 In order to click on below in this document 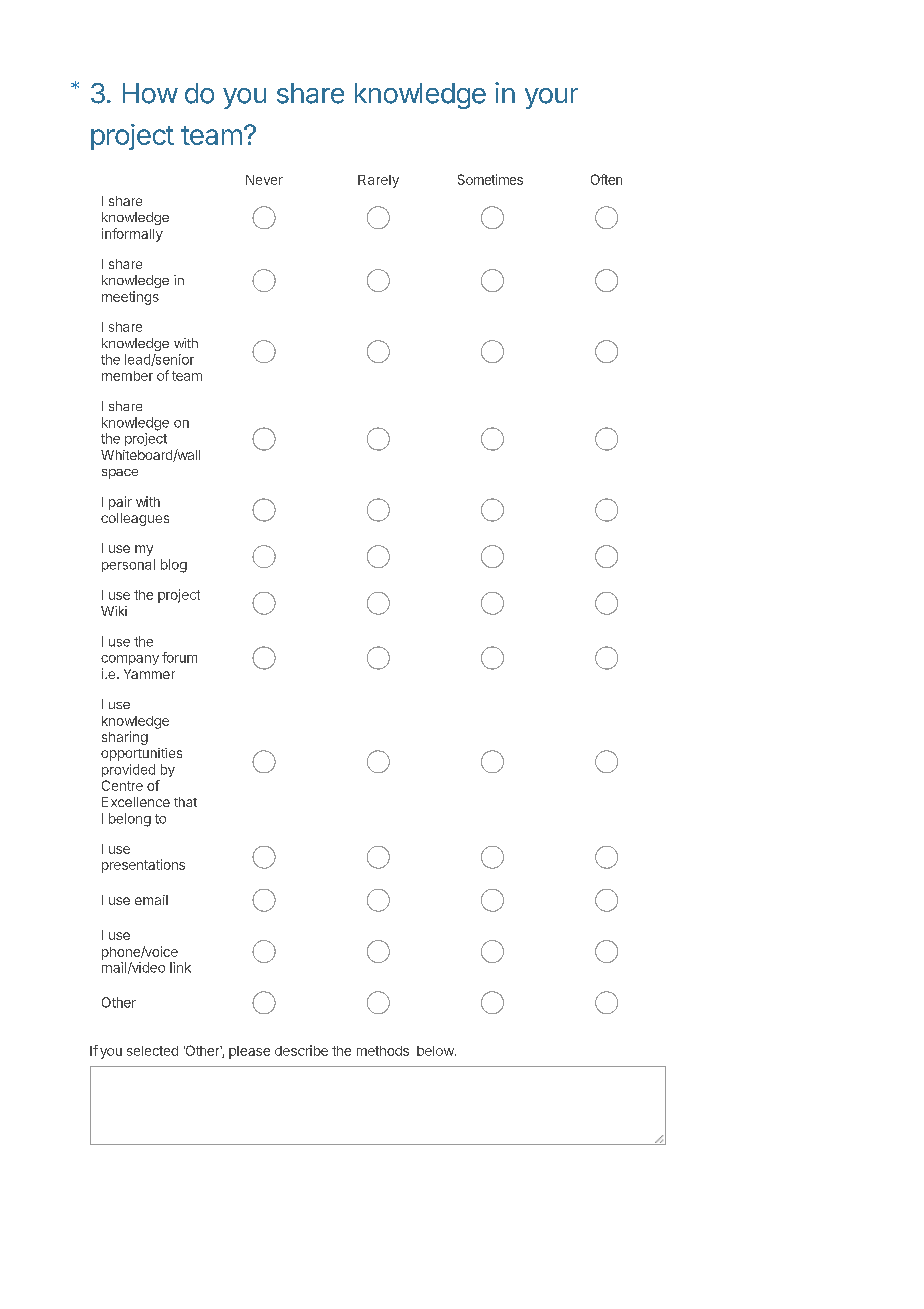, I will do `click(436, 1051)`.
